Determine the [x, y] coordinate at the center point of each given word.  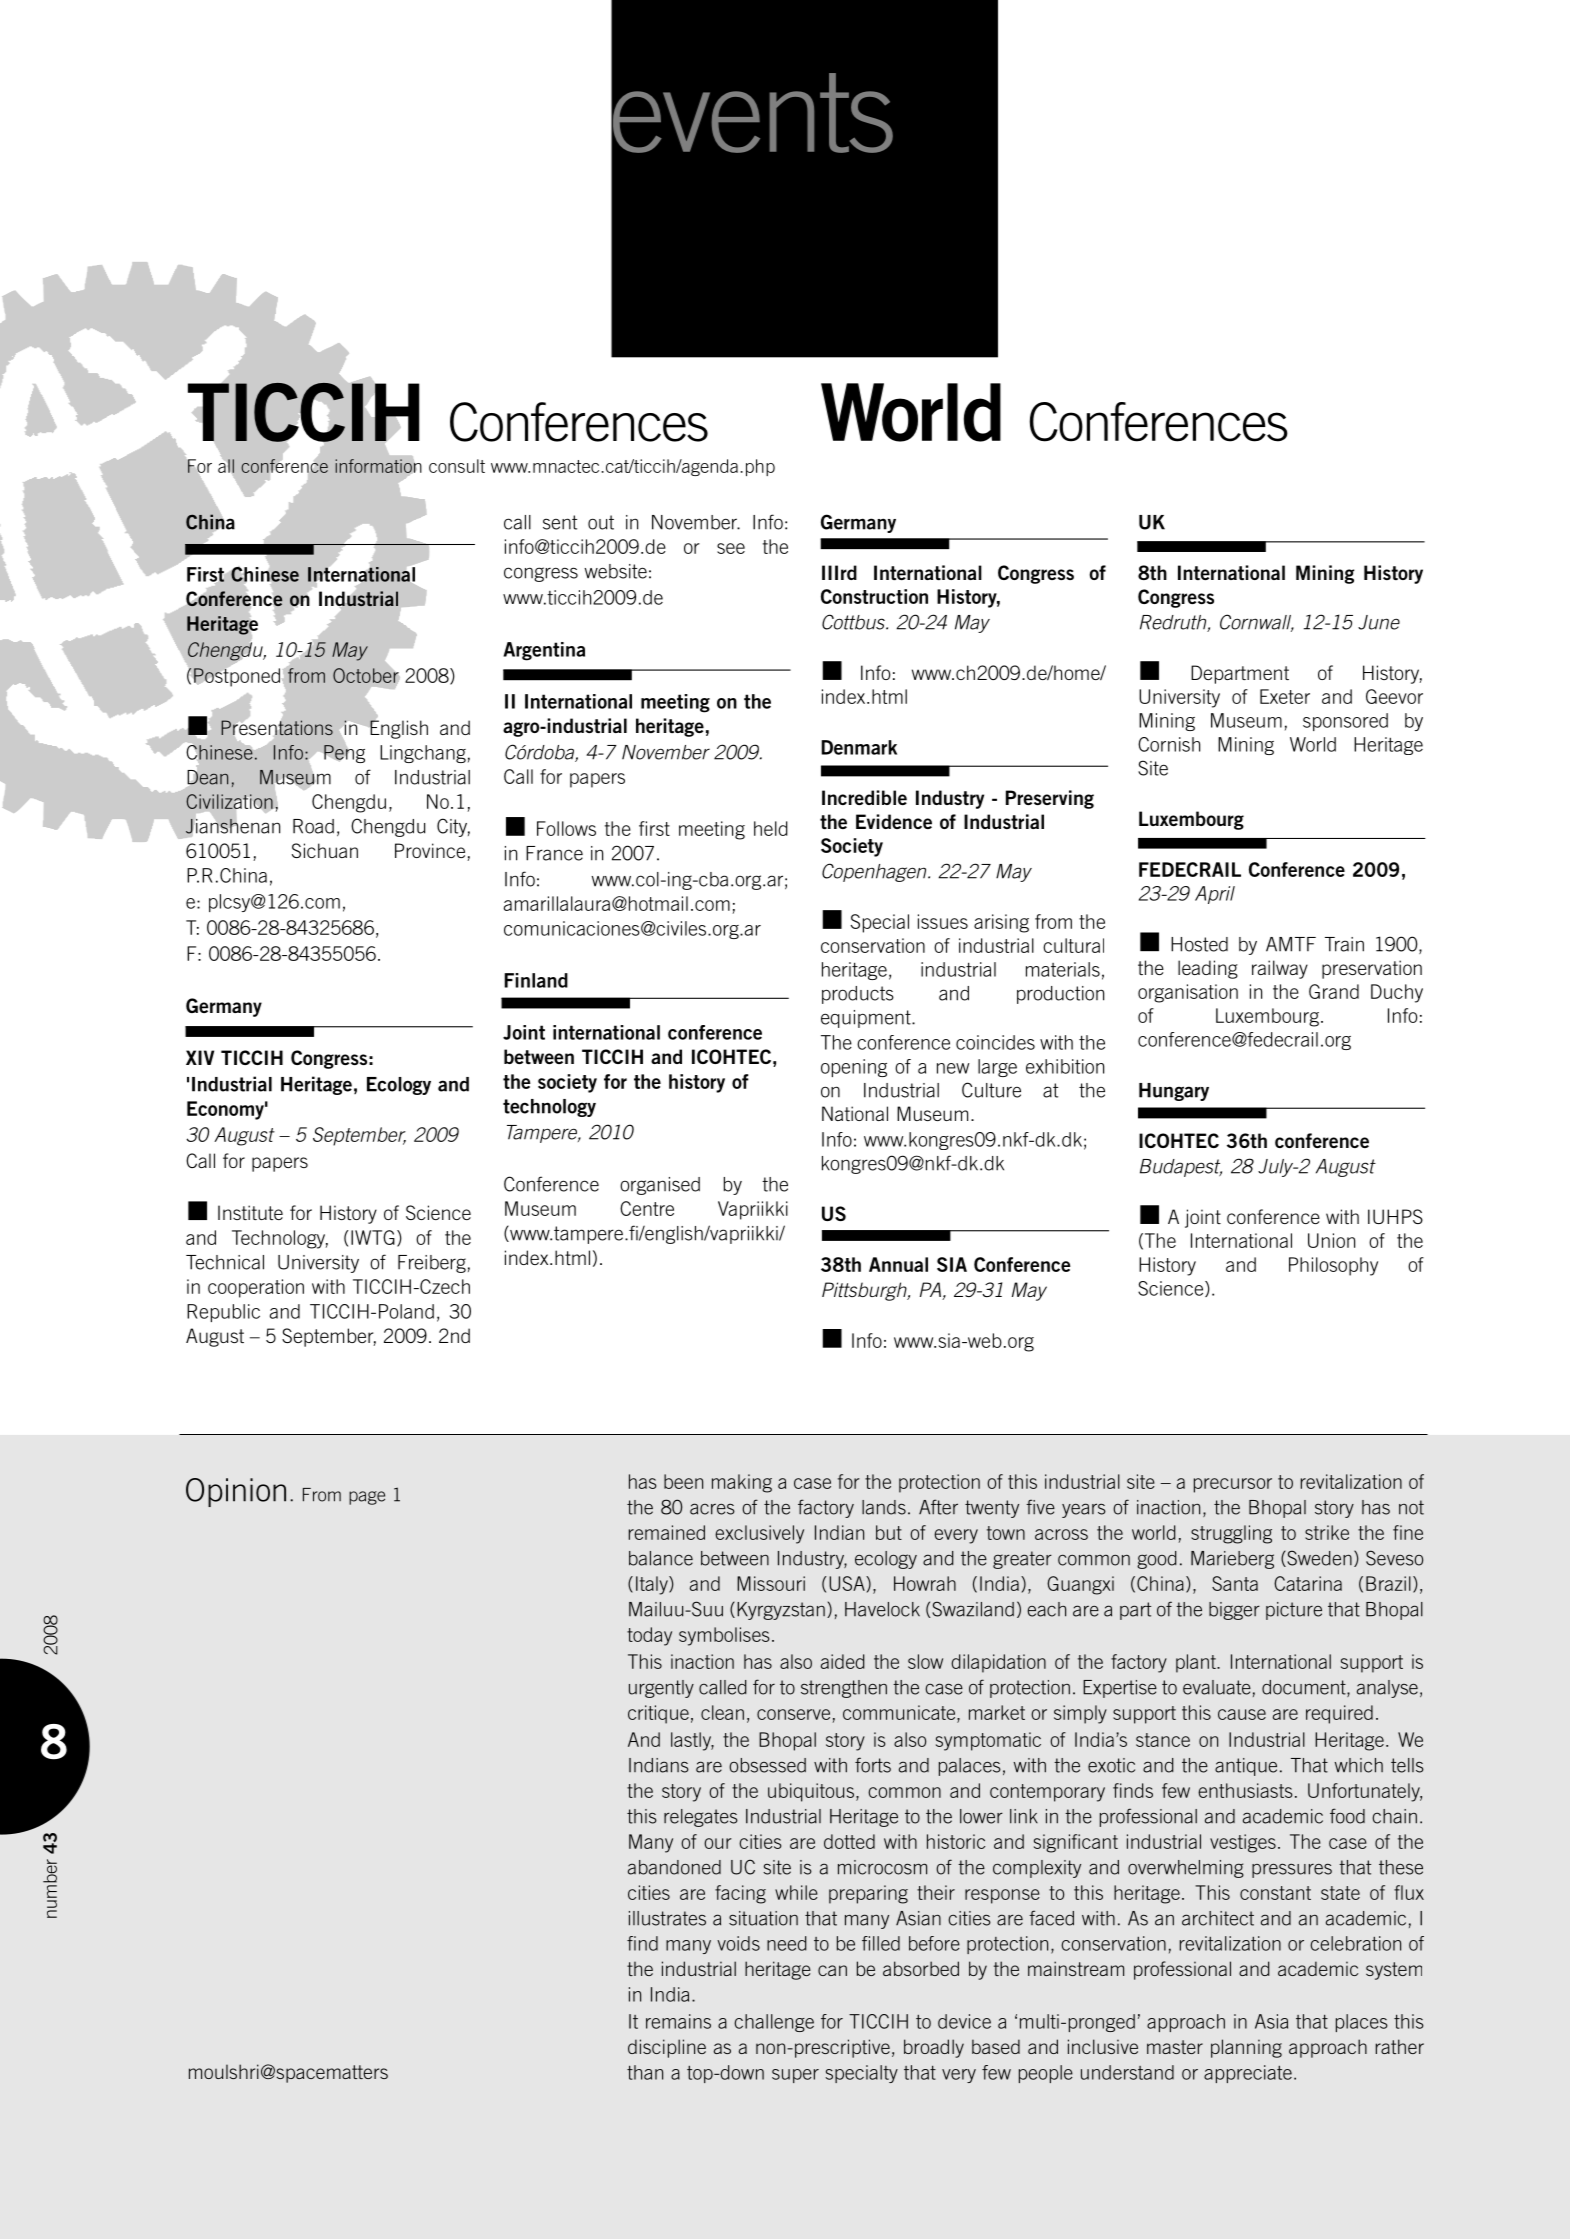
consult [457, 466]
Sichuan [325, 850]
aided [843, 1661]
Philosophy [1333, 1266]
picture [1294, 1611]
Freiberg [432, 1264]
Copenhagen [875, 872]
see [731, 548]
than [645, 2072]
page [367, 1498]
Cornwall [1257, 623]
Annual [898, 1264]
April [1215, 895]
